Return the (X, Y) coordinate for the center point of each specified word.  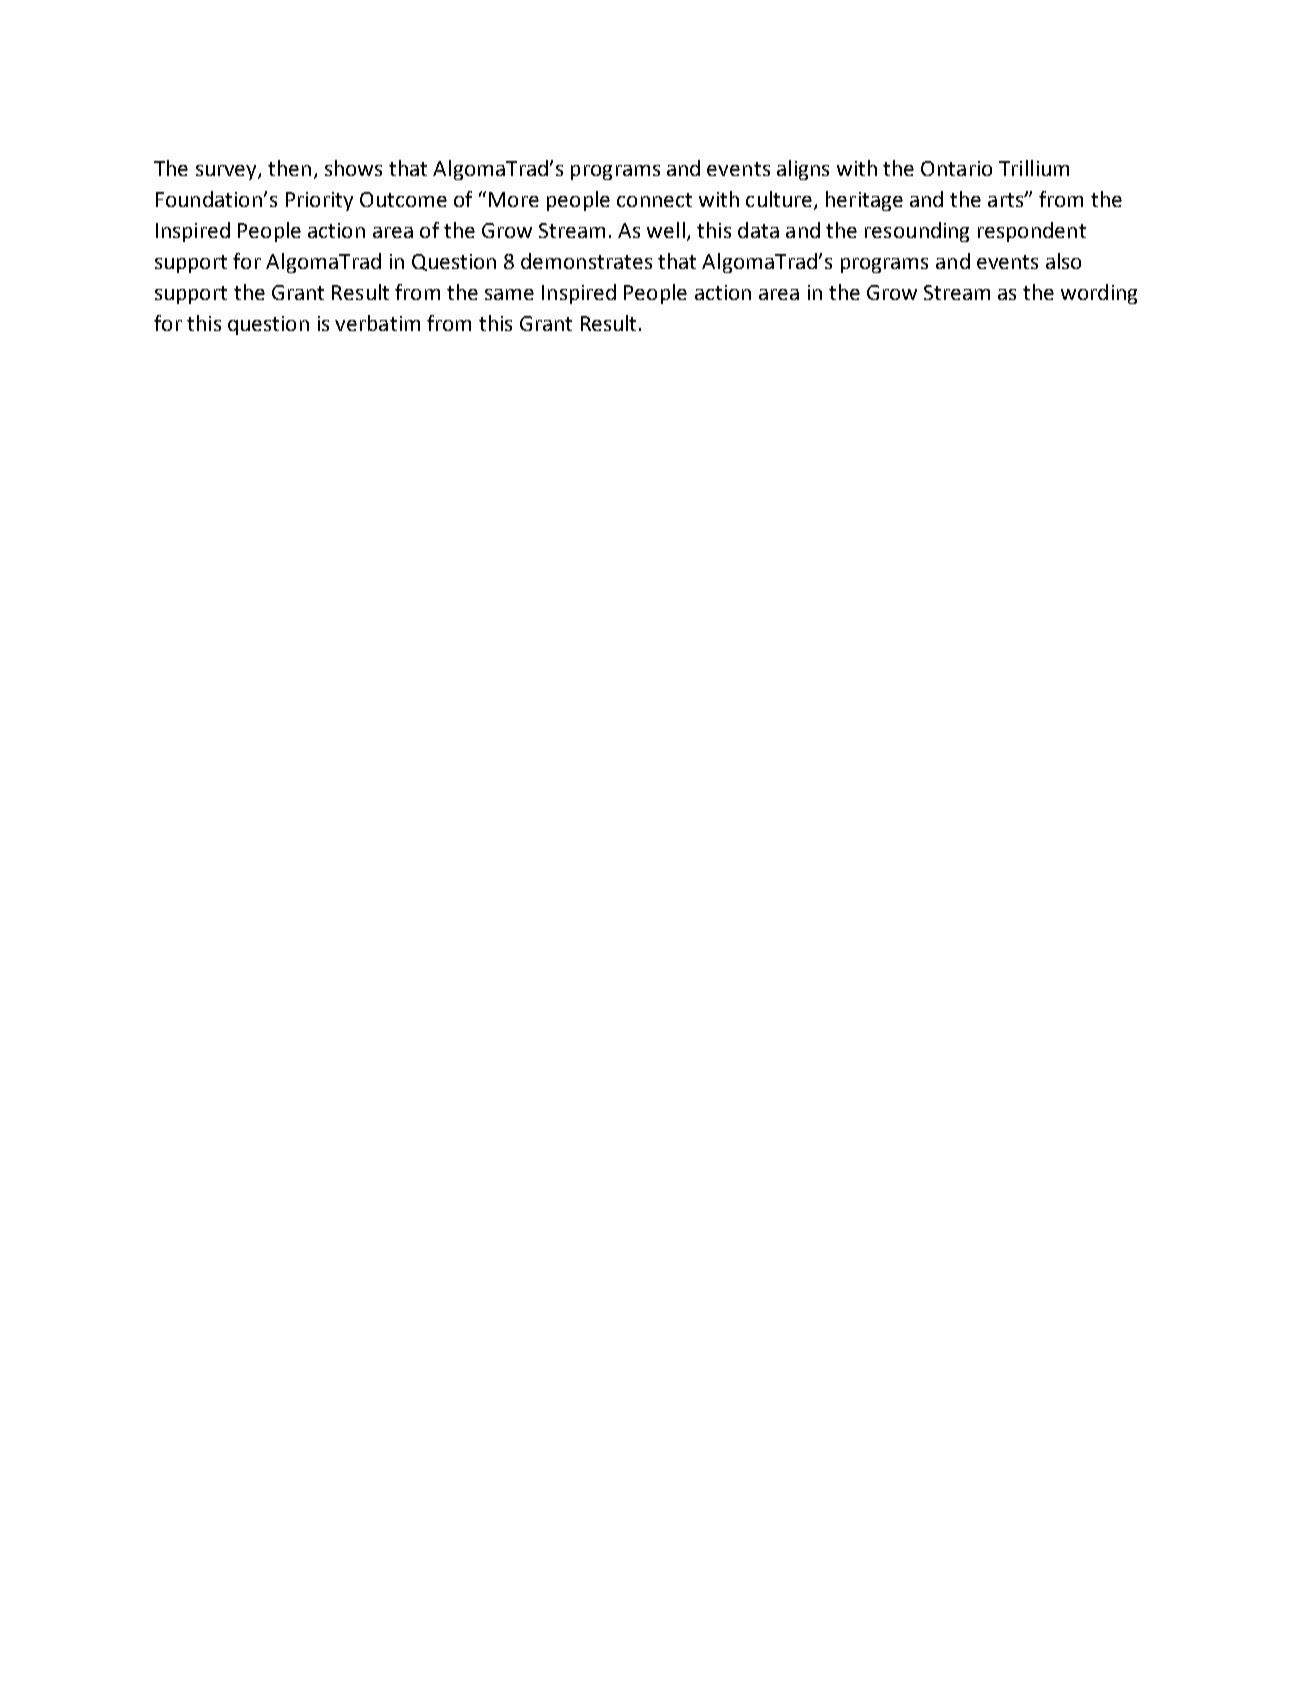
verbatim (377, 323)
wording (1099, 294)
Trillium (1034, 168)
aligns (803, 170)
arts (1006, 200)
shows (353, 168)
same (509, 294)
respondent (1032, 232)
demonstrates (586, 261)
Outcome (403, 199)
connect (654, 200)
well (666, 230)
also (1063, 261)
